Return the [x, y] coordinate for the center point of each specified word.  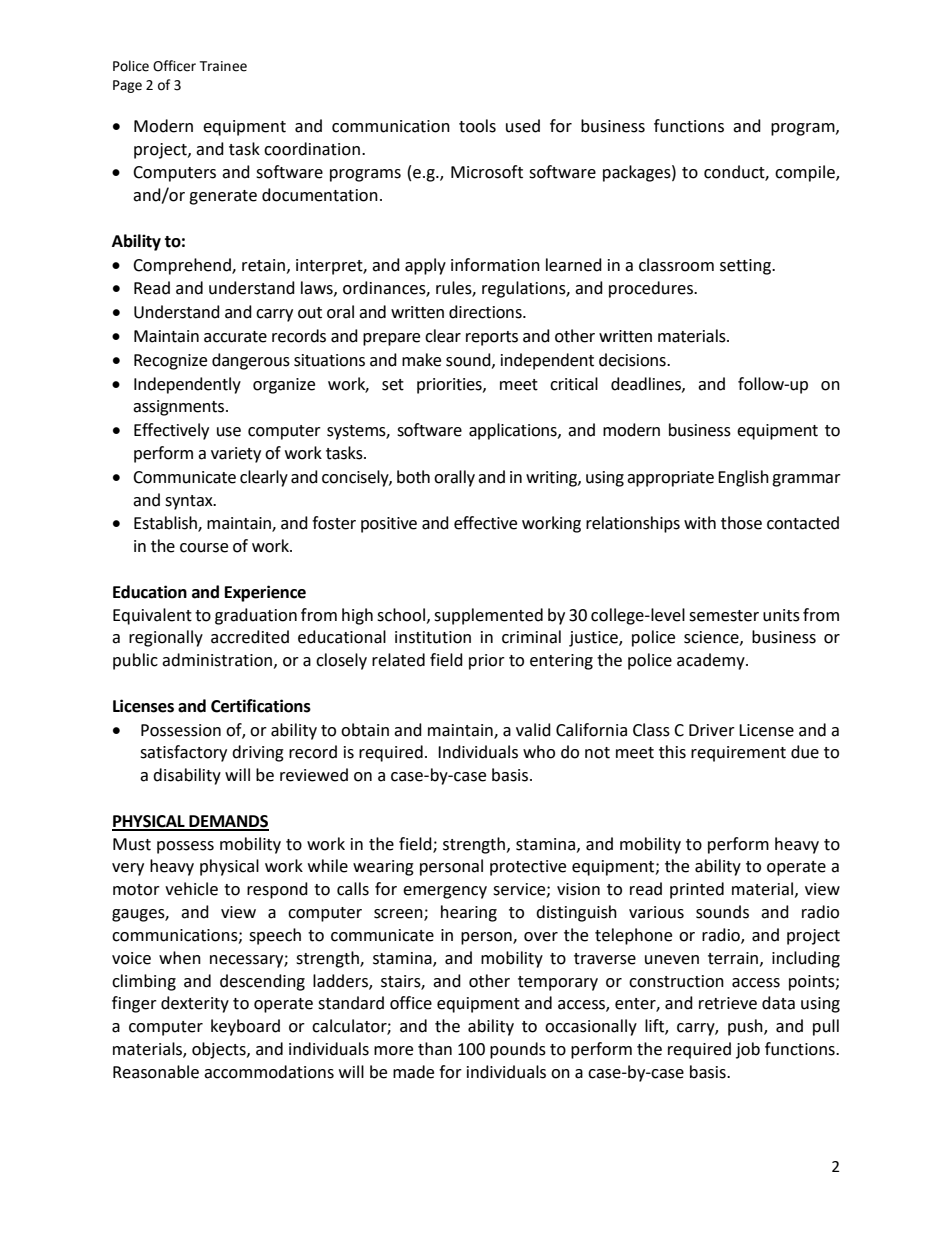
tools [477, 126]
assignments [180, 408]
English [743, 478]
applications [514, 431]
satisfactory [183, 753]
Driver [712, 730]
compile [806, 173]
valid [533, 730]
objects [220, 1050]
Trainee [223, 66]
